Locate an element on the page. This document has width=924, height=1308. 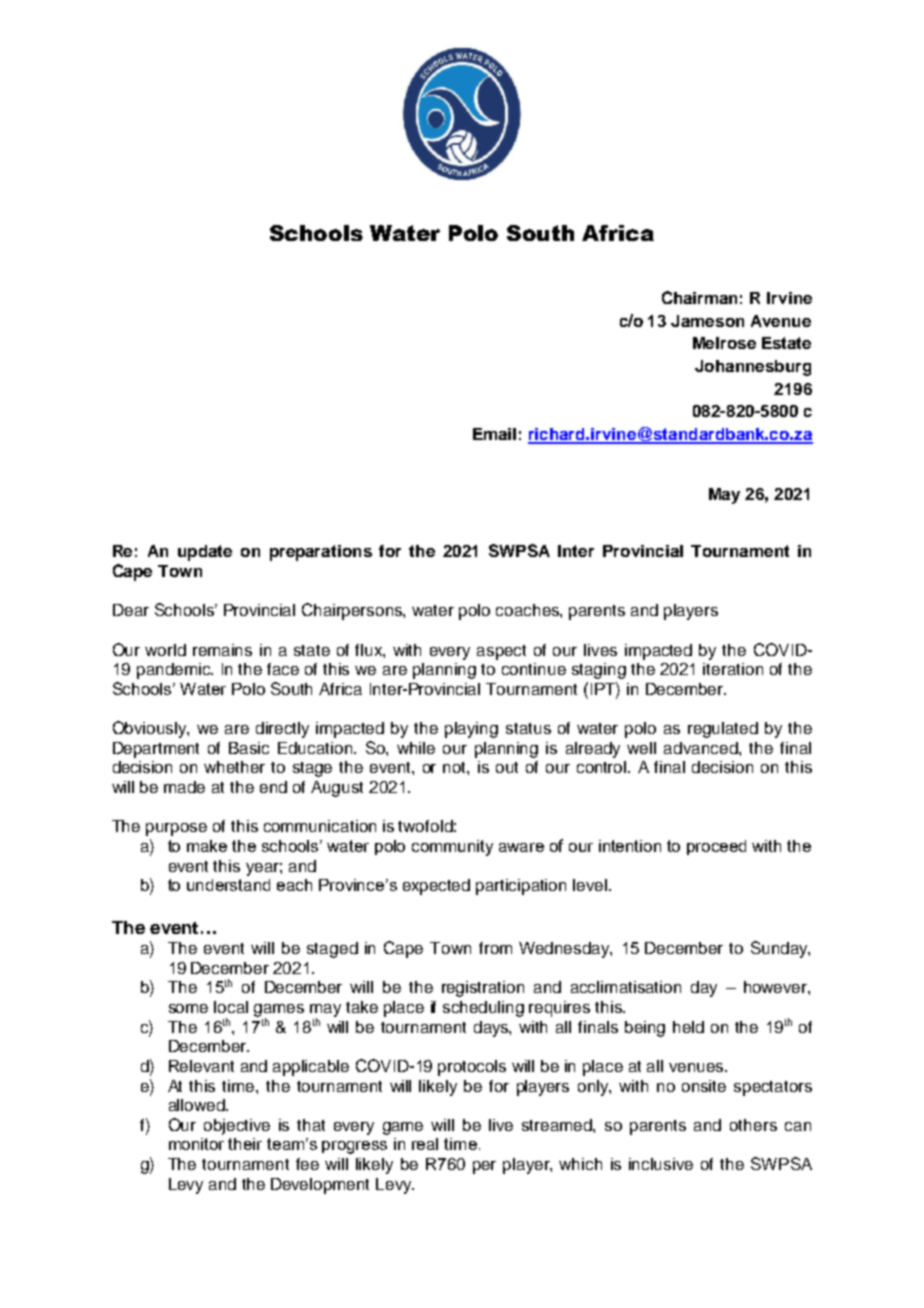
Jameson is located at coordinates (707, 321).
